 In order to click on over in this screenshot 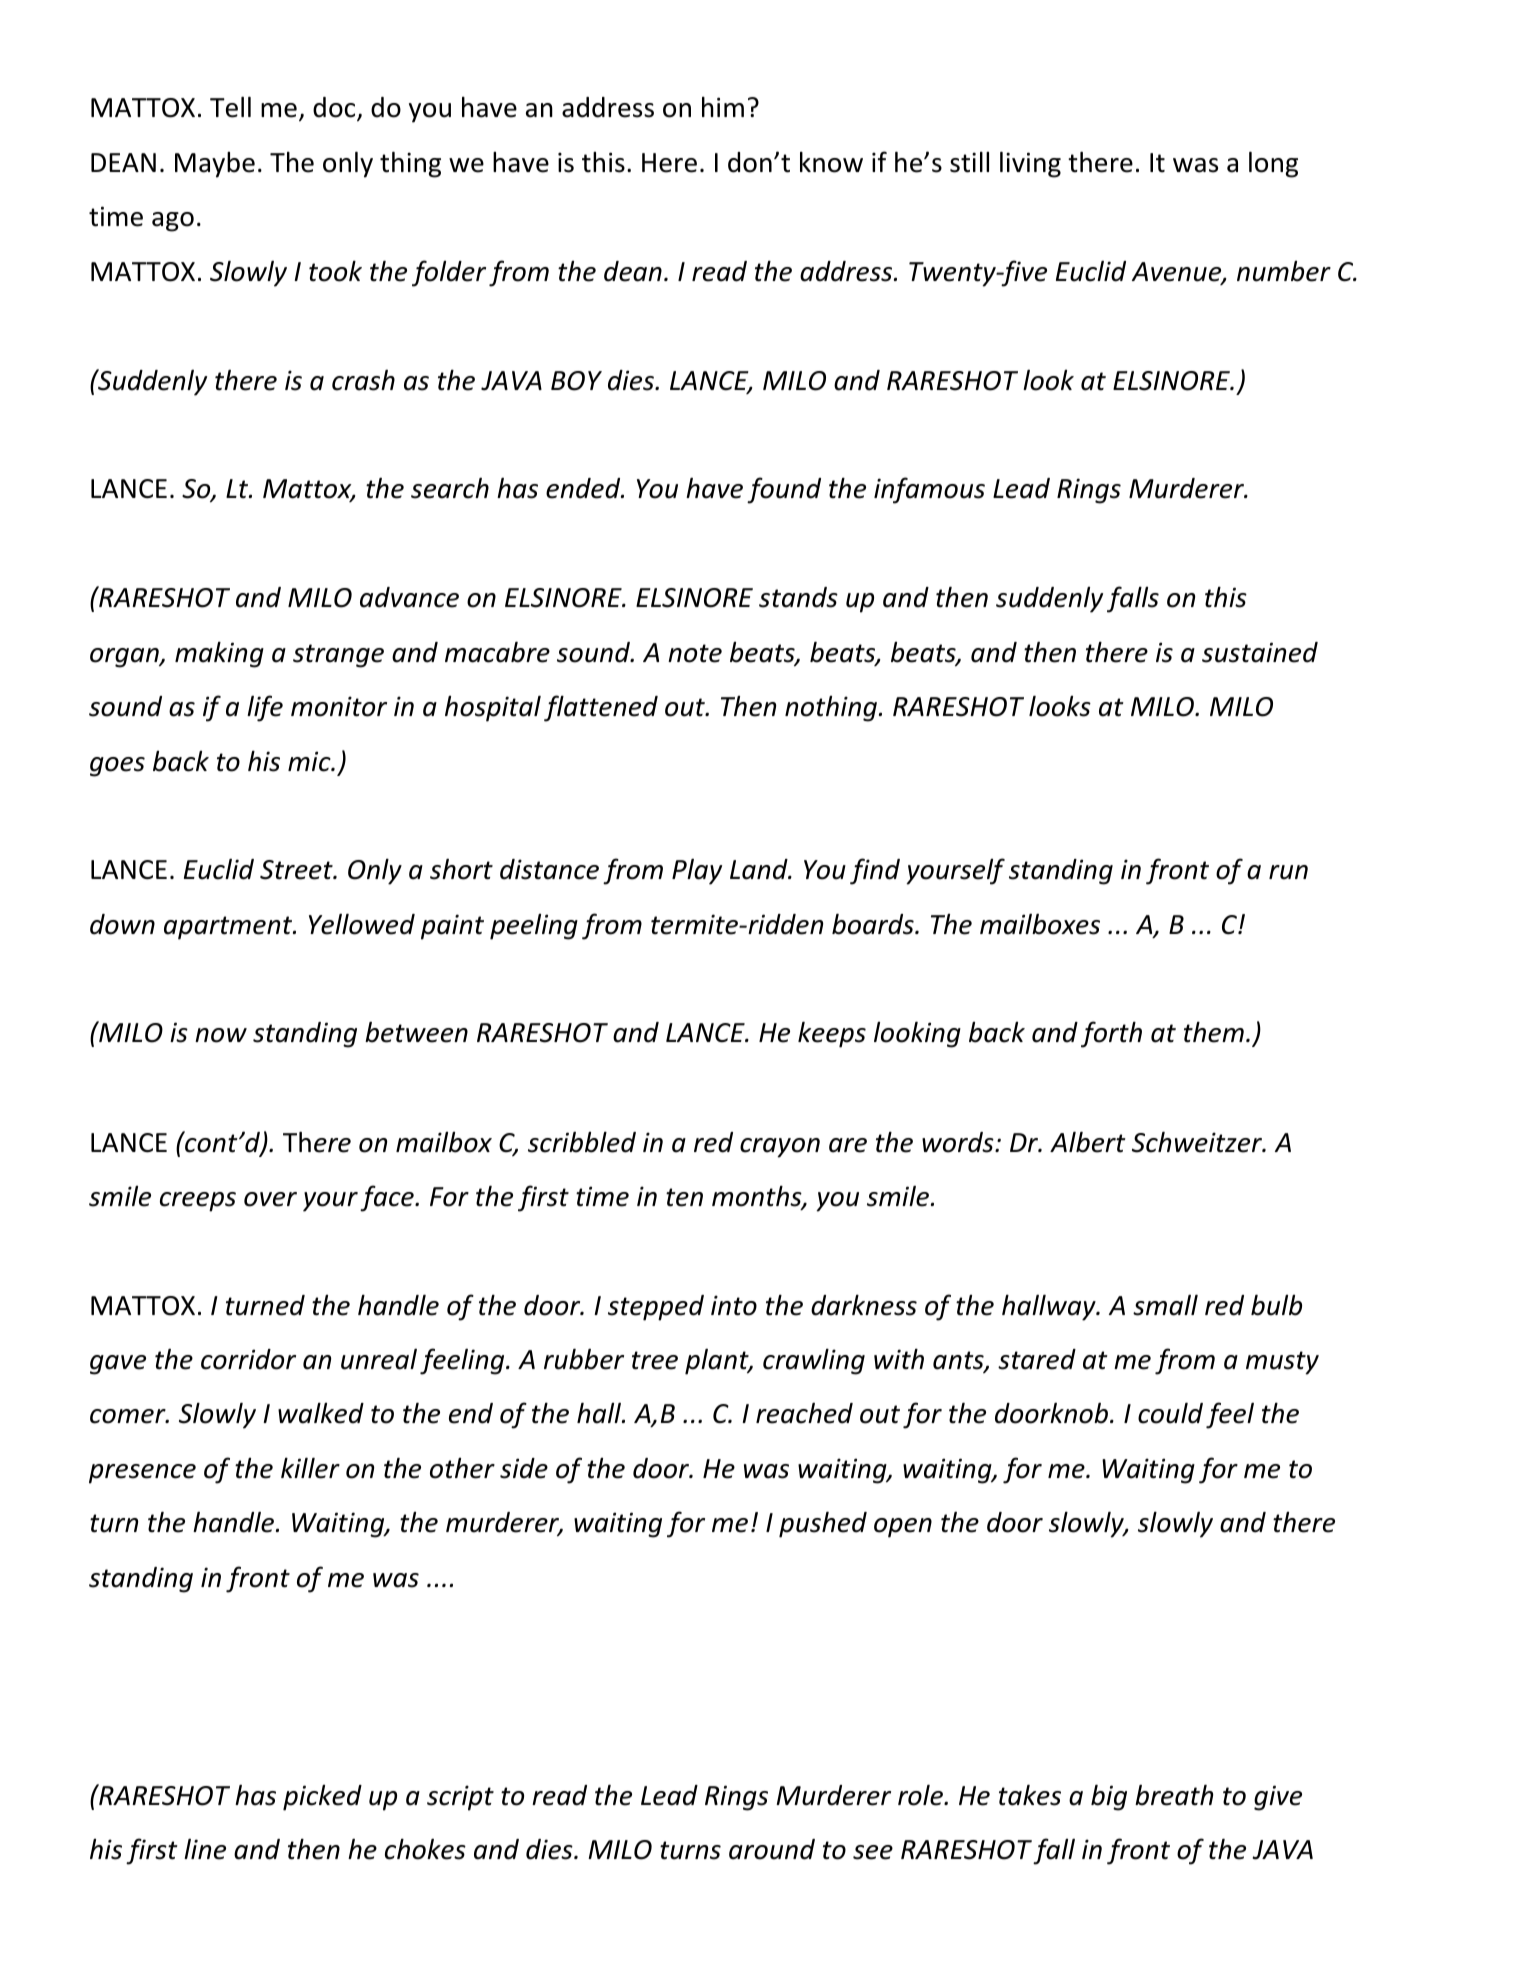, I will do `click(270, 1199)`.
